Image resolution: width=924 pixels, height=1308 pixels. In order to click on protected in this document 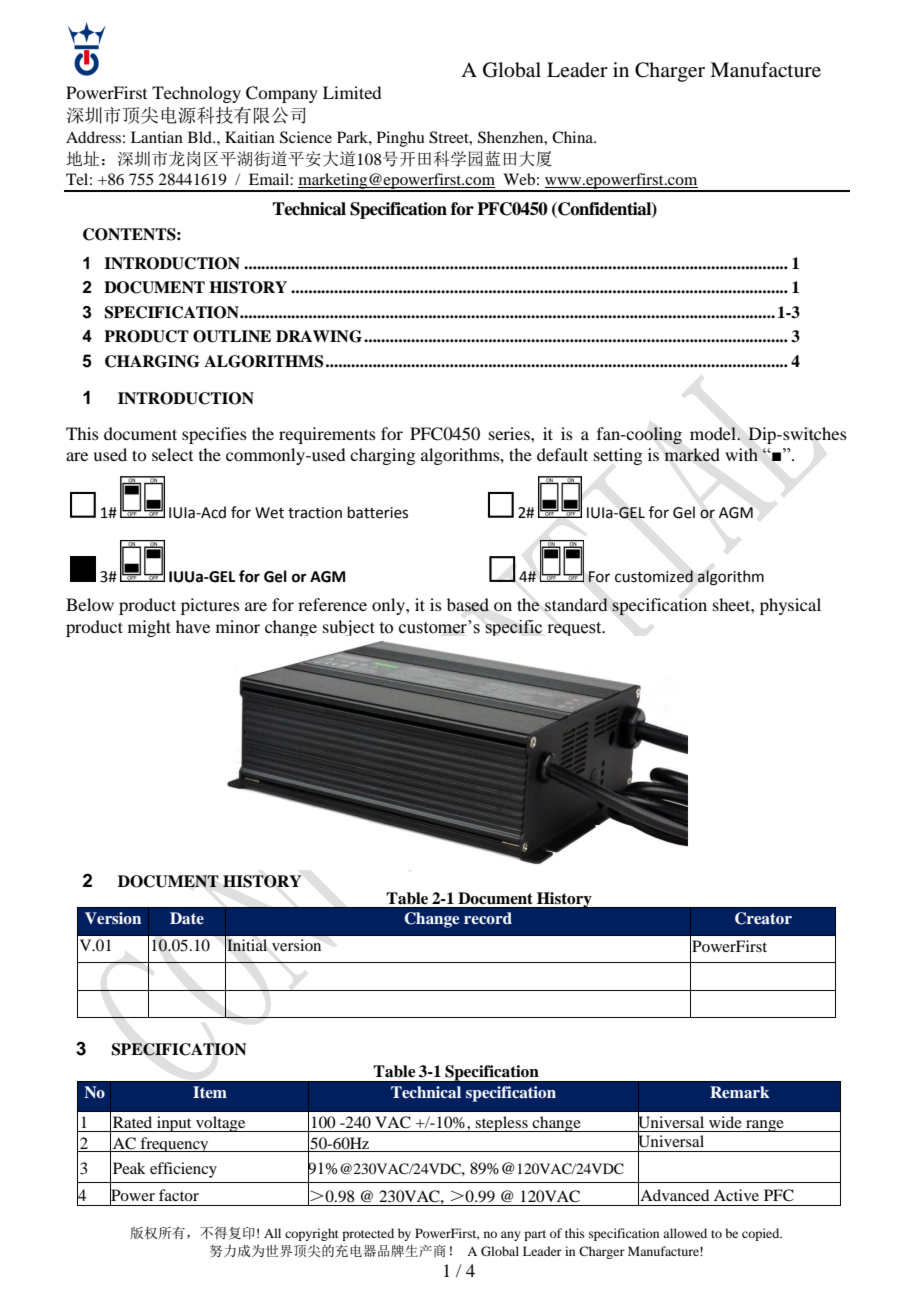, I will do `click(368, 1234)`.
